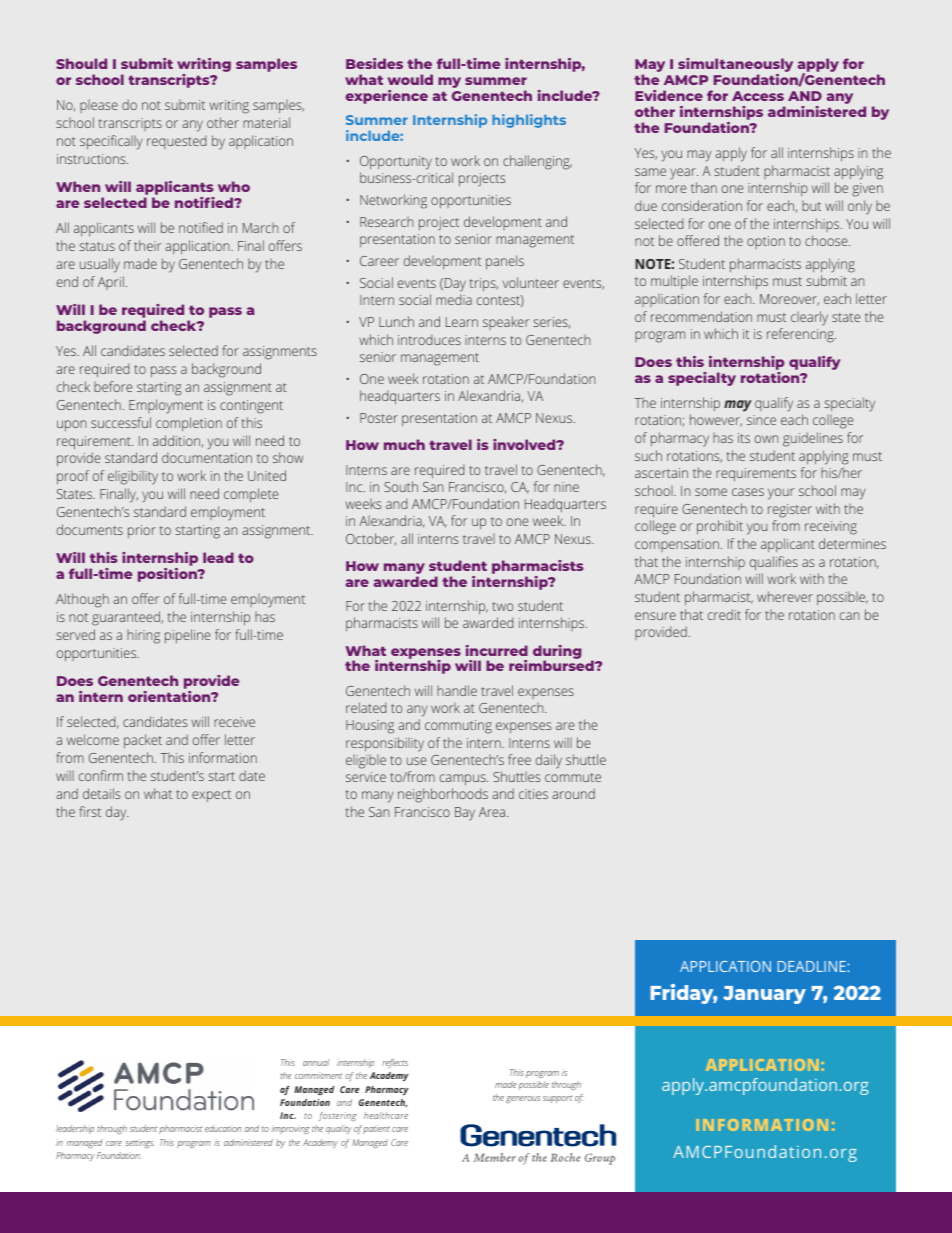 The width and height of the document is (952, 1233). I want to click on wherever, so click(785, 596).
